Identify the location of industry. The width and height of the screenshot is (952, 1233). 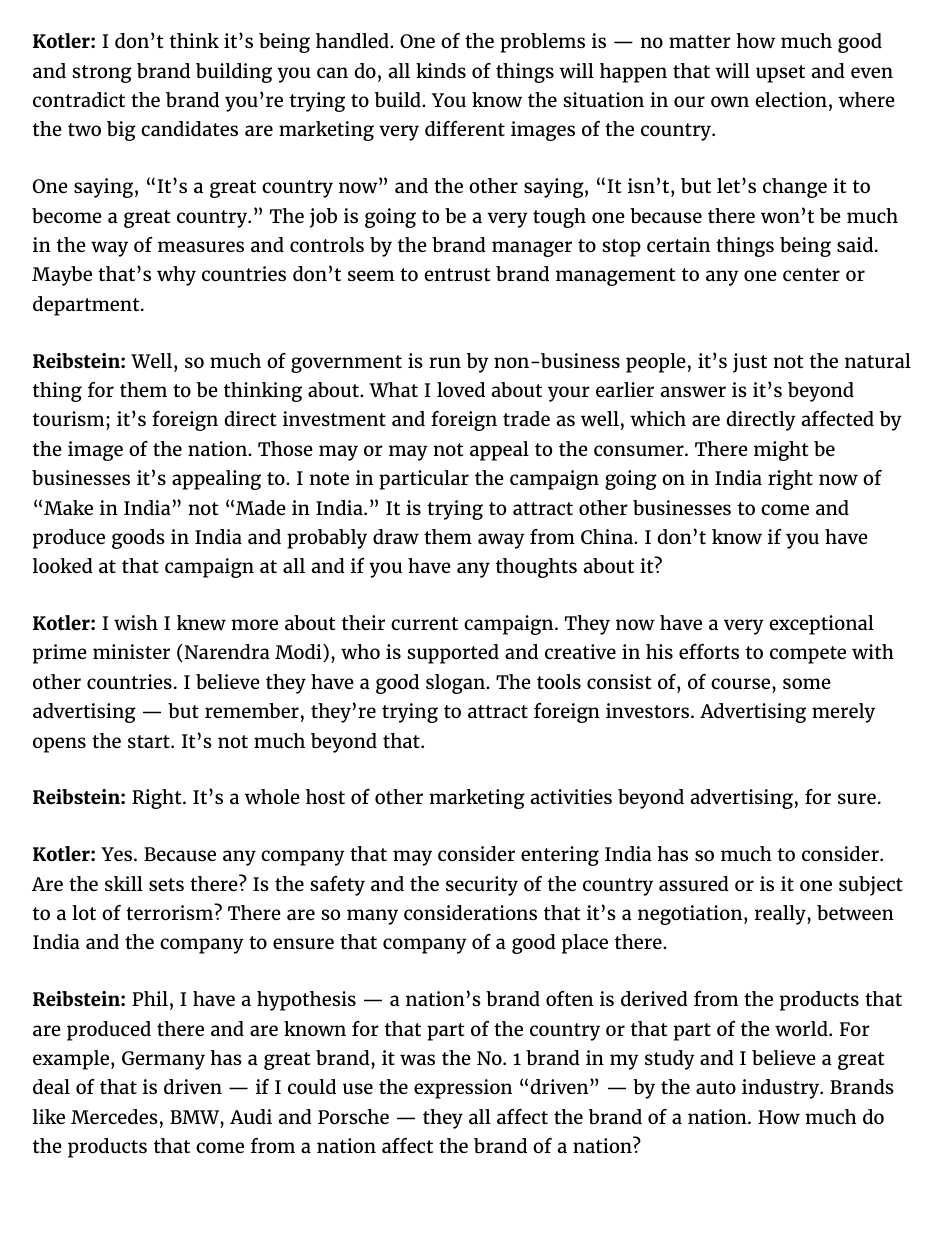
(782, 1089).
